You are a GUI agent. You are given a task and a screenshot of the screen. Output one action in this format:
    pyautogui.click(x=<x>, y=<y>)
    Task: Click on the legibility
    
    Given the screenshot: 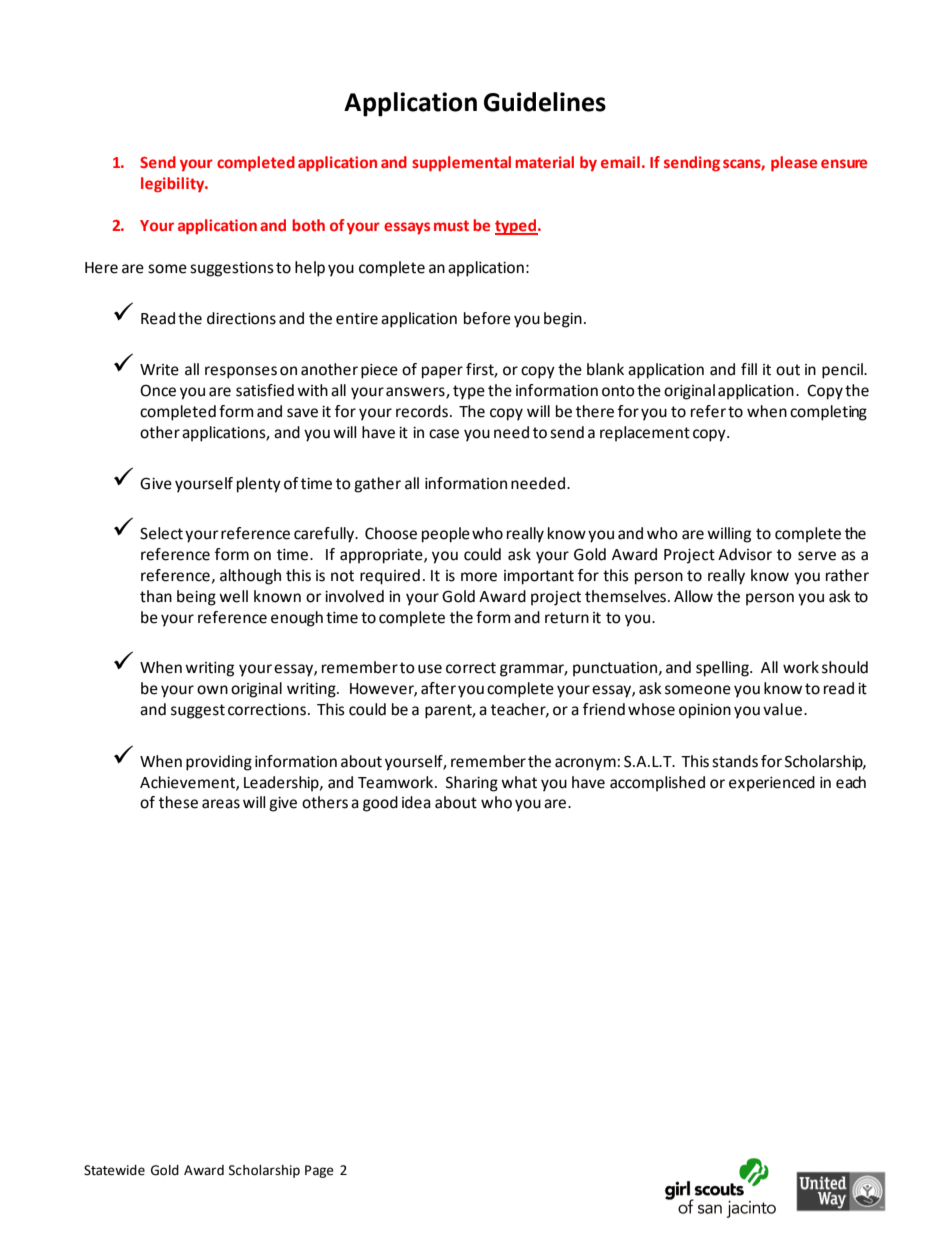 What is the action you would take?
    pyautogui.click(x=174, y=185)
